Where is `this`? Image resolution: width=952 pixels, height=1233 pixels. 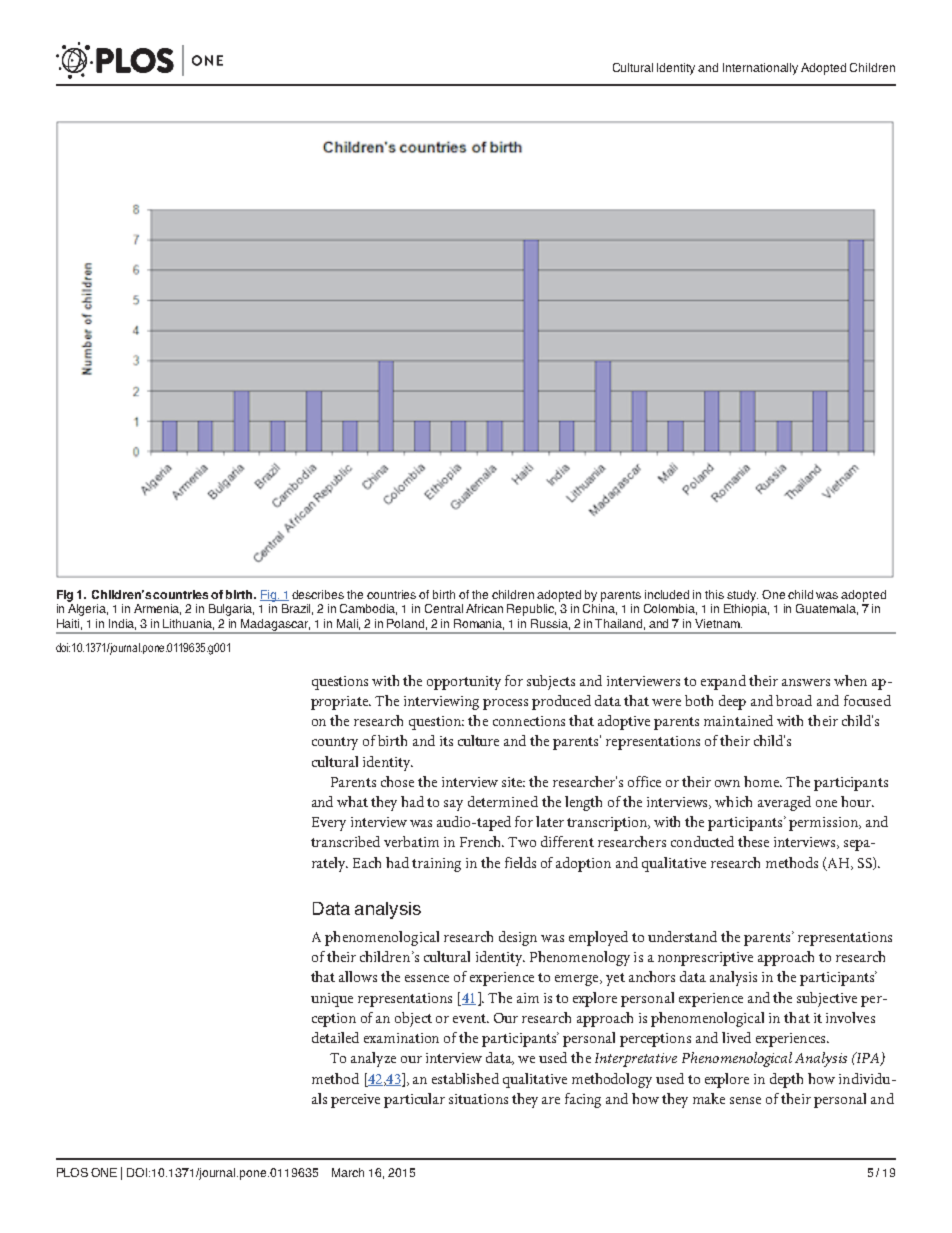 this is located at coordinates (714, 594).
